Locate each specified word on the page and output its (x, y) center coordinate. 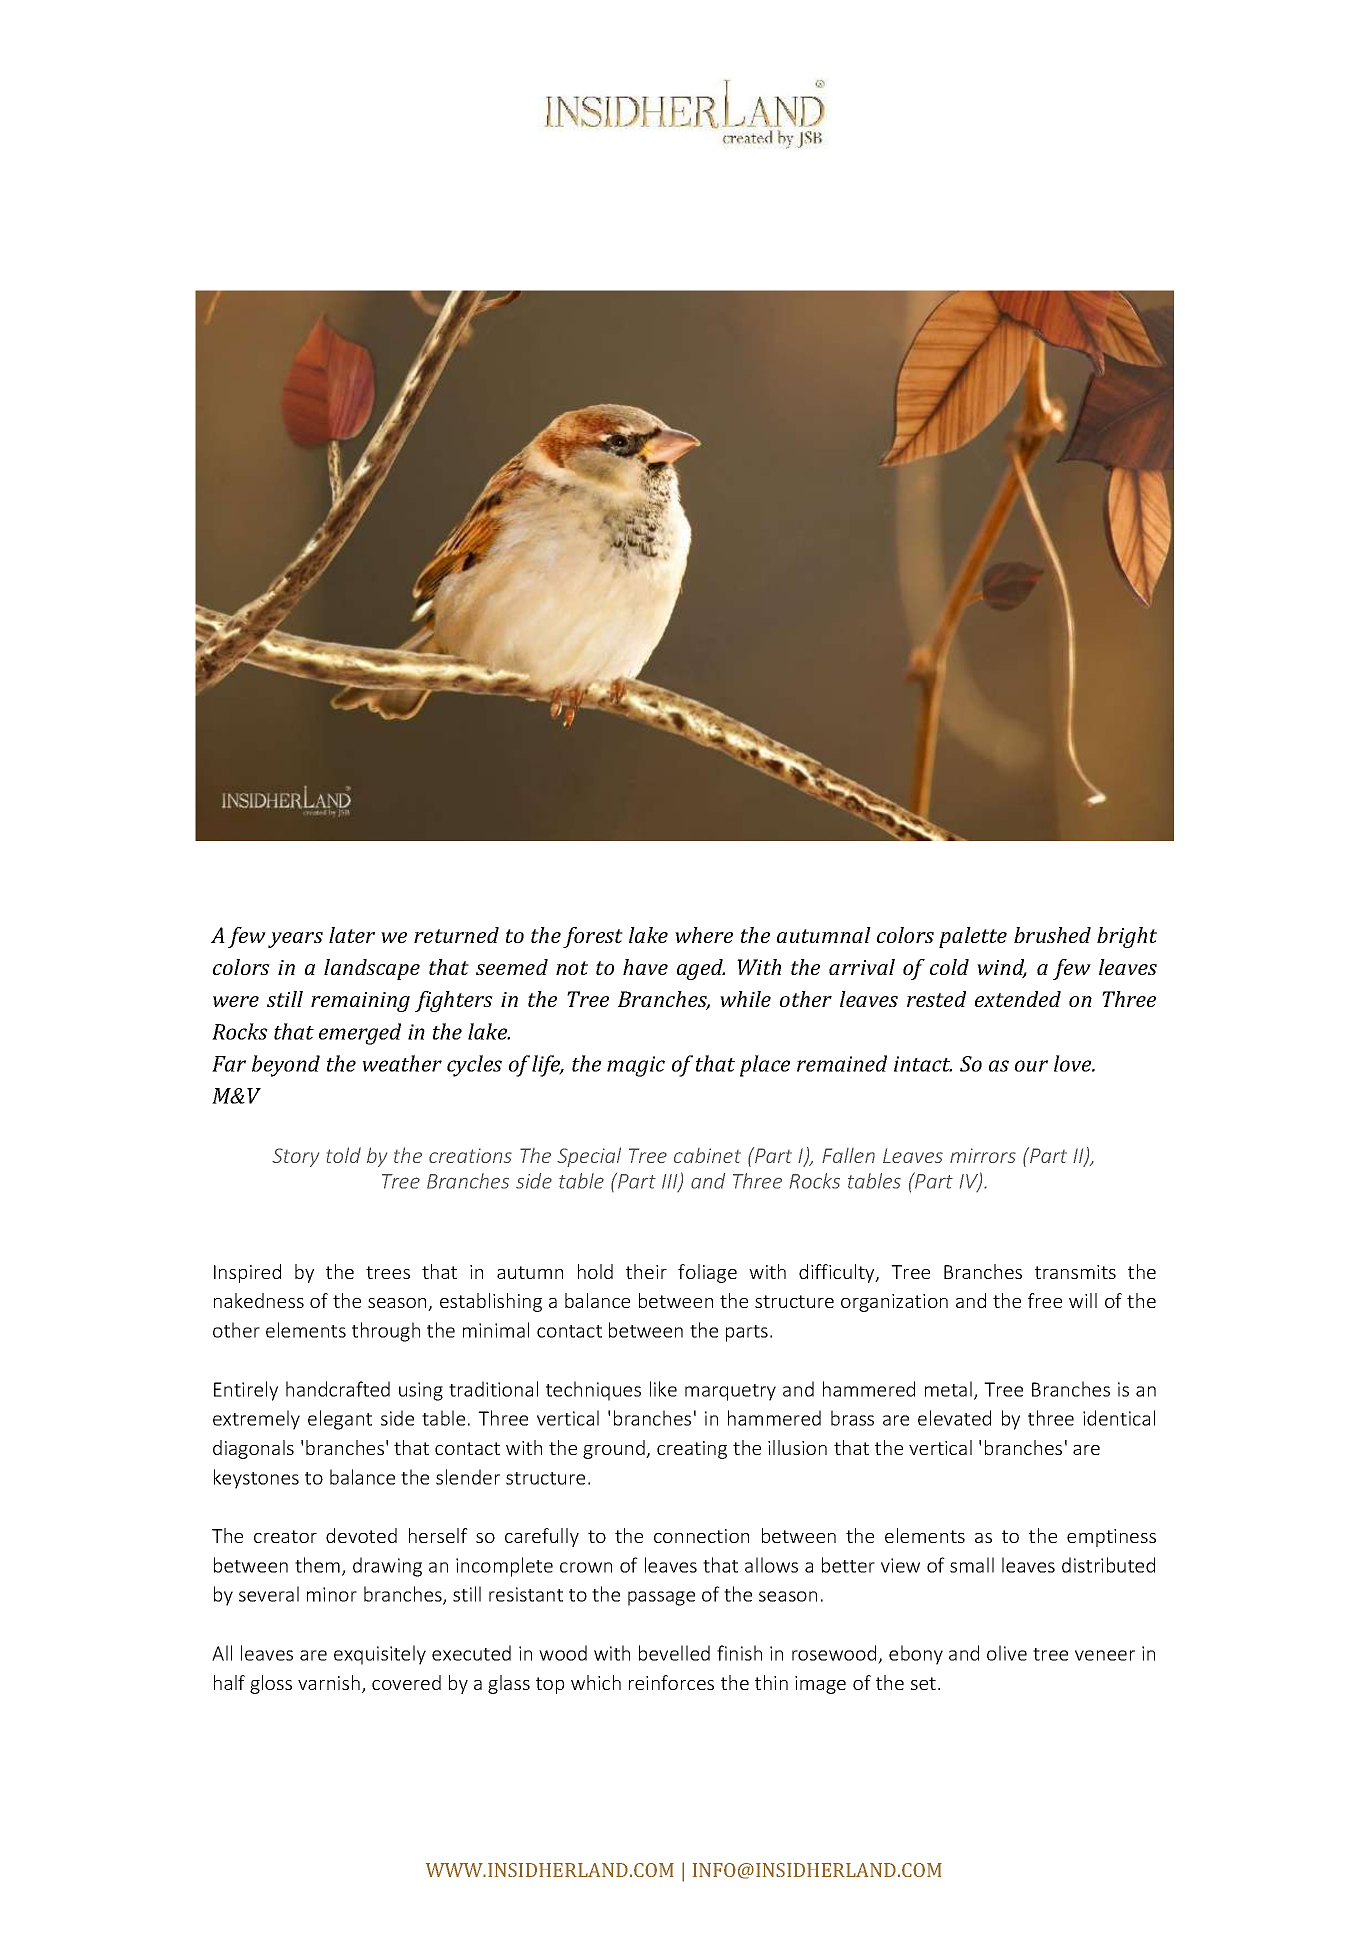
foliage (707, 1273)
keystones (256, 1479)
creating (692, 1450)
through (386, 1332)
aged (701, 969)
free (1045, 1300)
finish (739, 1653)
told (344, 1155)
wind (1002, 968)
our (1031, 1066)
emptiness (1111, 1538)
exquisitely (380, 1655)
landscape (372, 969)
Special (589, 1157)
